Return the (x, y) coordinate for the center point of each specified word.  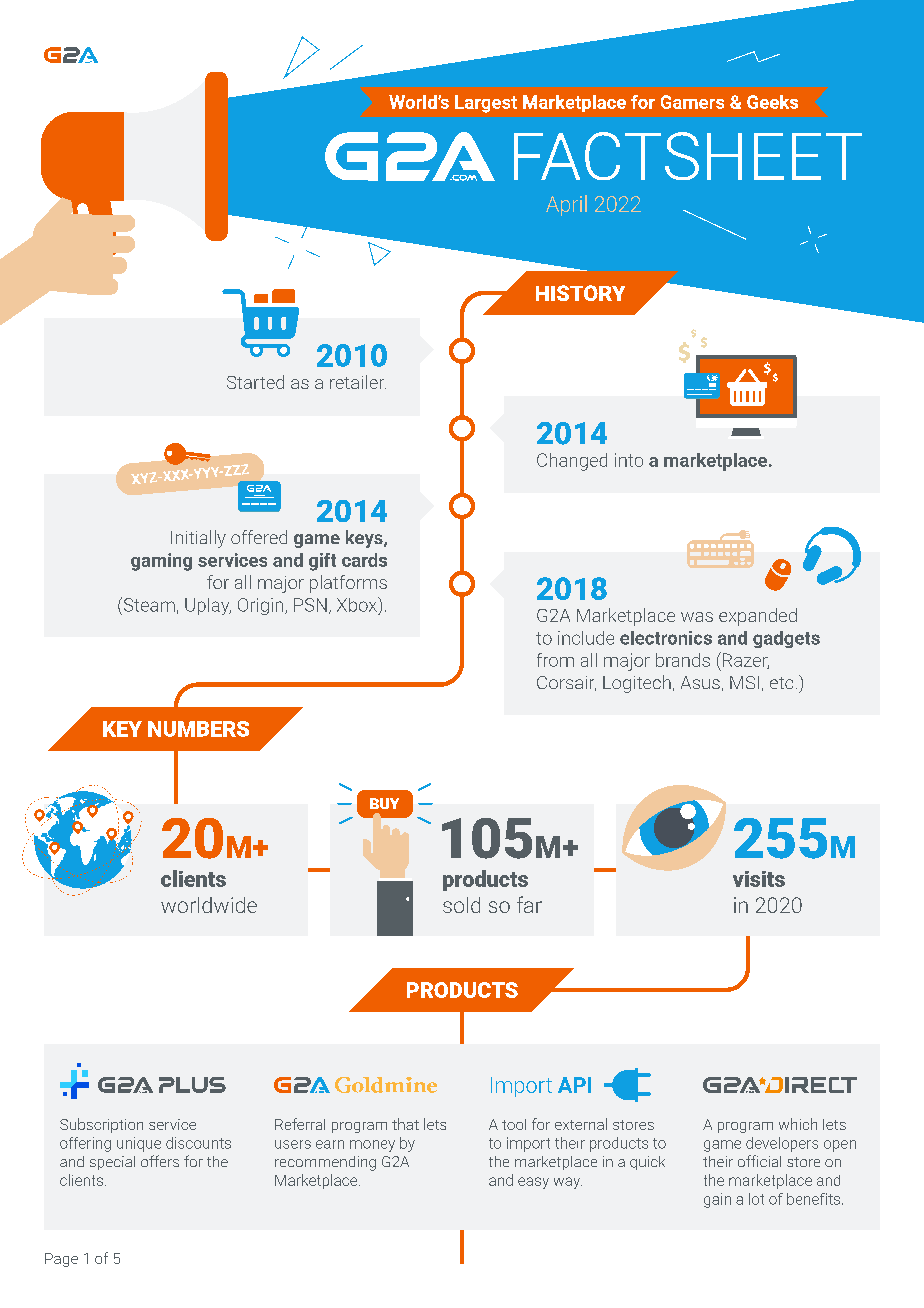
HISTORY (580, 293)
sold (461, 905)
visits (759, 879)
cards (364, 560)
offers (160, 1161)
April (566, 205)
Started (255, 382)
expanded (758, 617)
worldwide (209, 905)
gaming (161, 562)
